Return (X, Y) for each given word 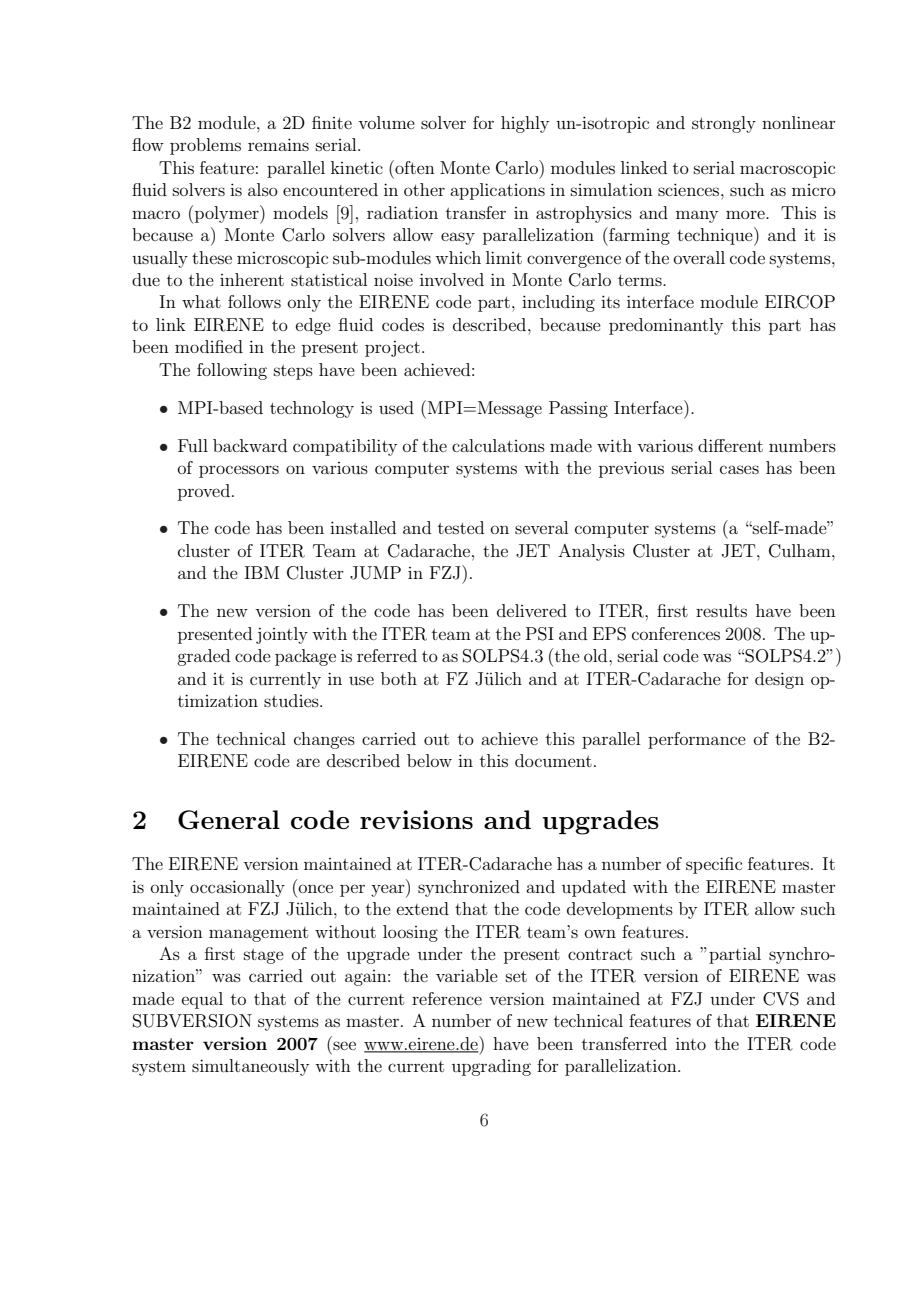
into (691, 1043)
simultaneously (250, 1067)
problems (205, 146)
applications (497, 191)
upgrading (491, 1067)
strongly (724, 124)
